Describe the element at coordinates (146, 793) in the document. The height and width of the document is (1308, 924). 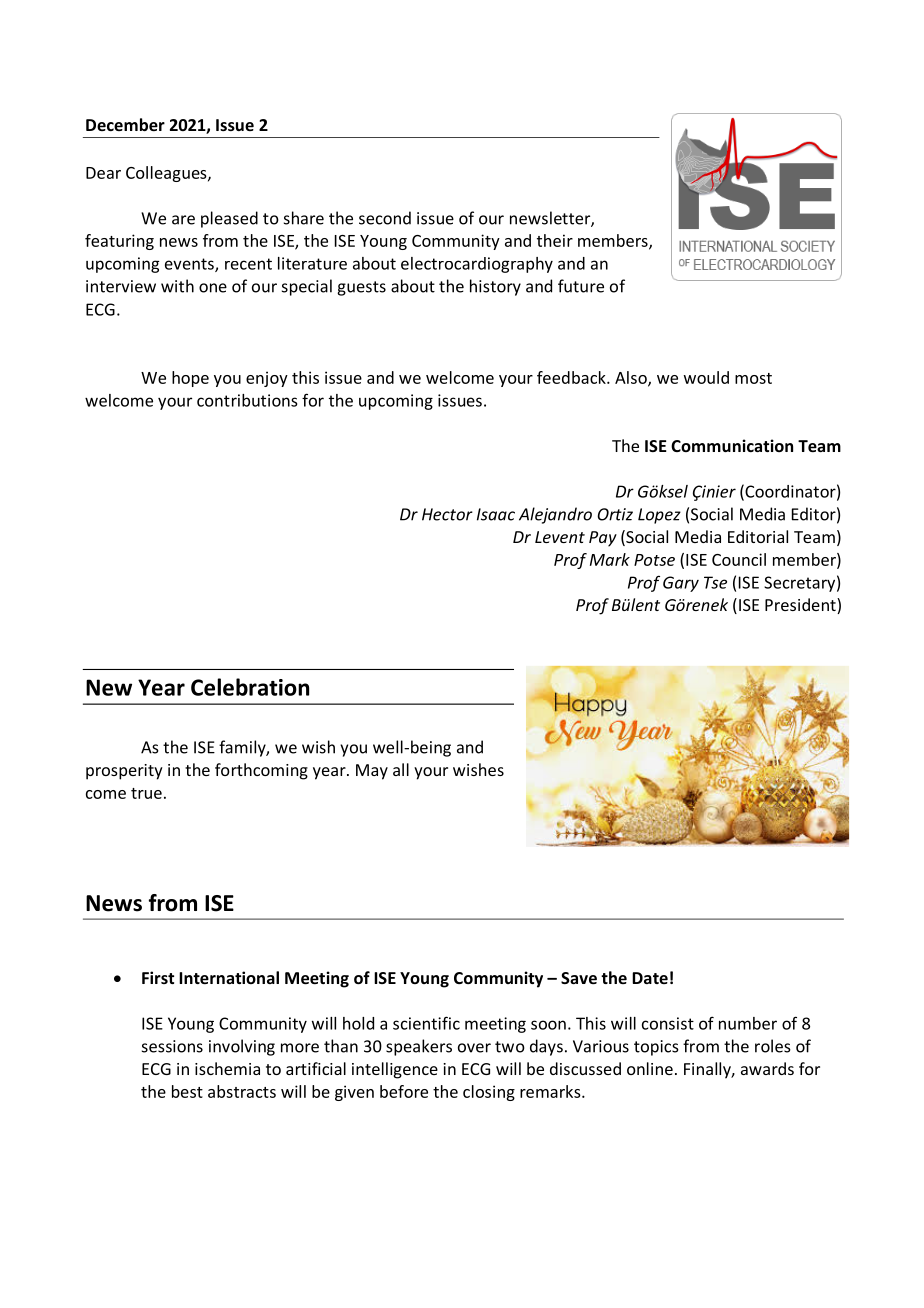
I see `true` at that location.
